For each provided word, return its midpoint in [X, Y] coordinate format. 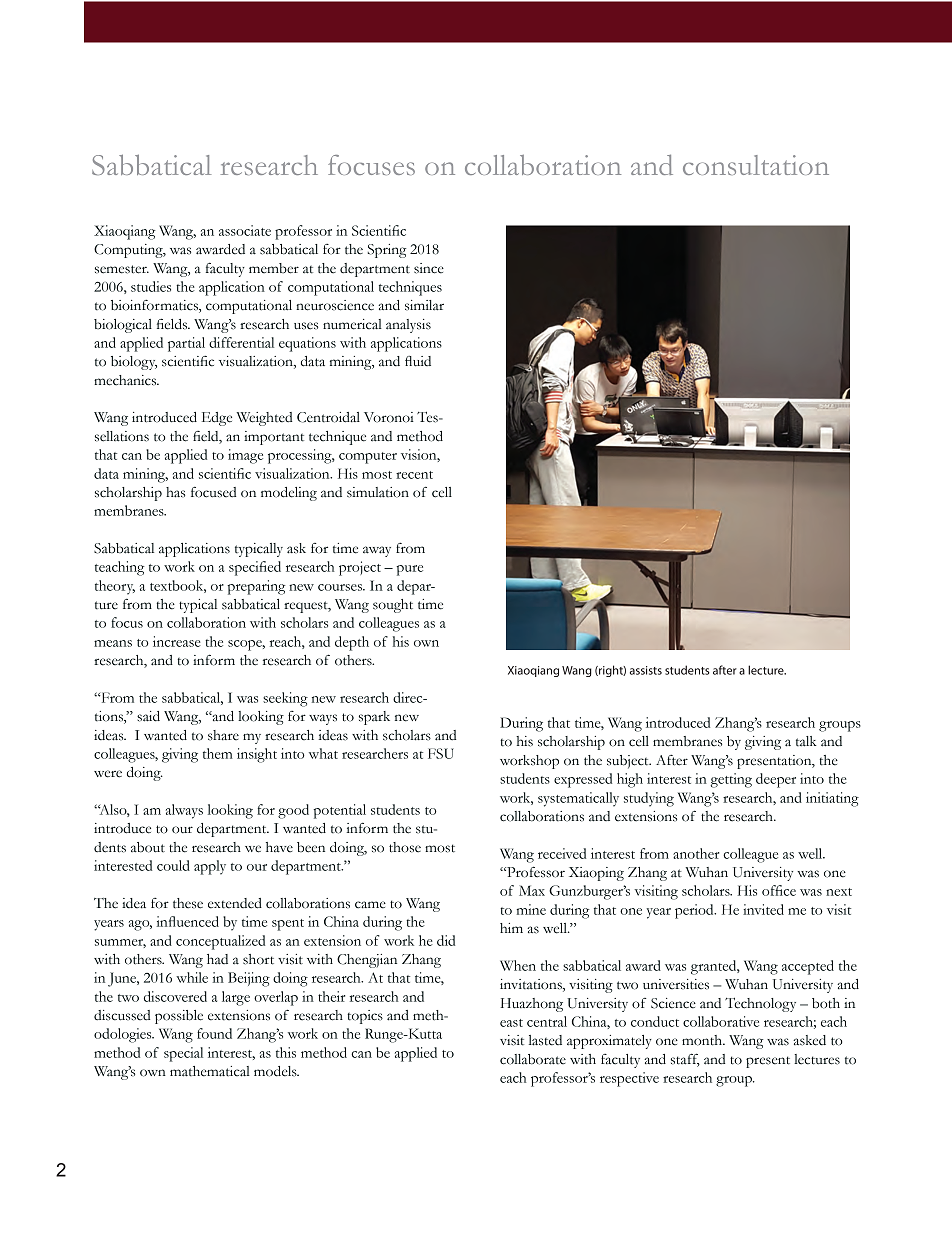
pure [409, 570]
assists [646, 670]
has [175, 492]
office [779, 890]
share [223, 735]
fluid [418, 361]
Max [532, 890]
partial [186, 344]
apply [210, 867]
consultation [756, 165]
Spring [387, 251]
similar [424, 305]
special [183, 1054]
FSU [441, 753]
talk [806, 741]
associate [245, 230]
